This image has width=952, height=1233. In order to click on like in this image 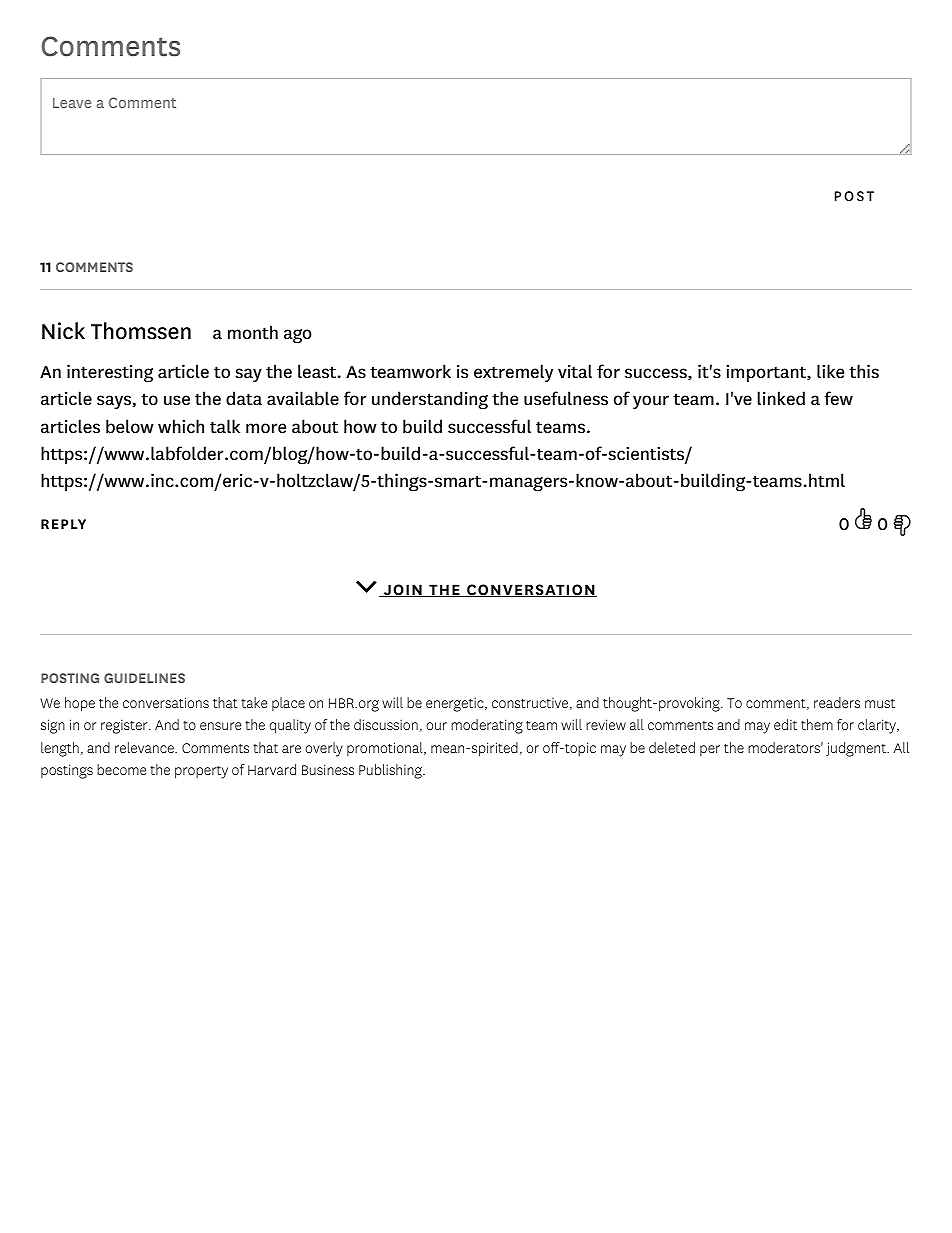, I will do `click(830, 371)`.
